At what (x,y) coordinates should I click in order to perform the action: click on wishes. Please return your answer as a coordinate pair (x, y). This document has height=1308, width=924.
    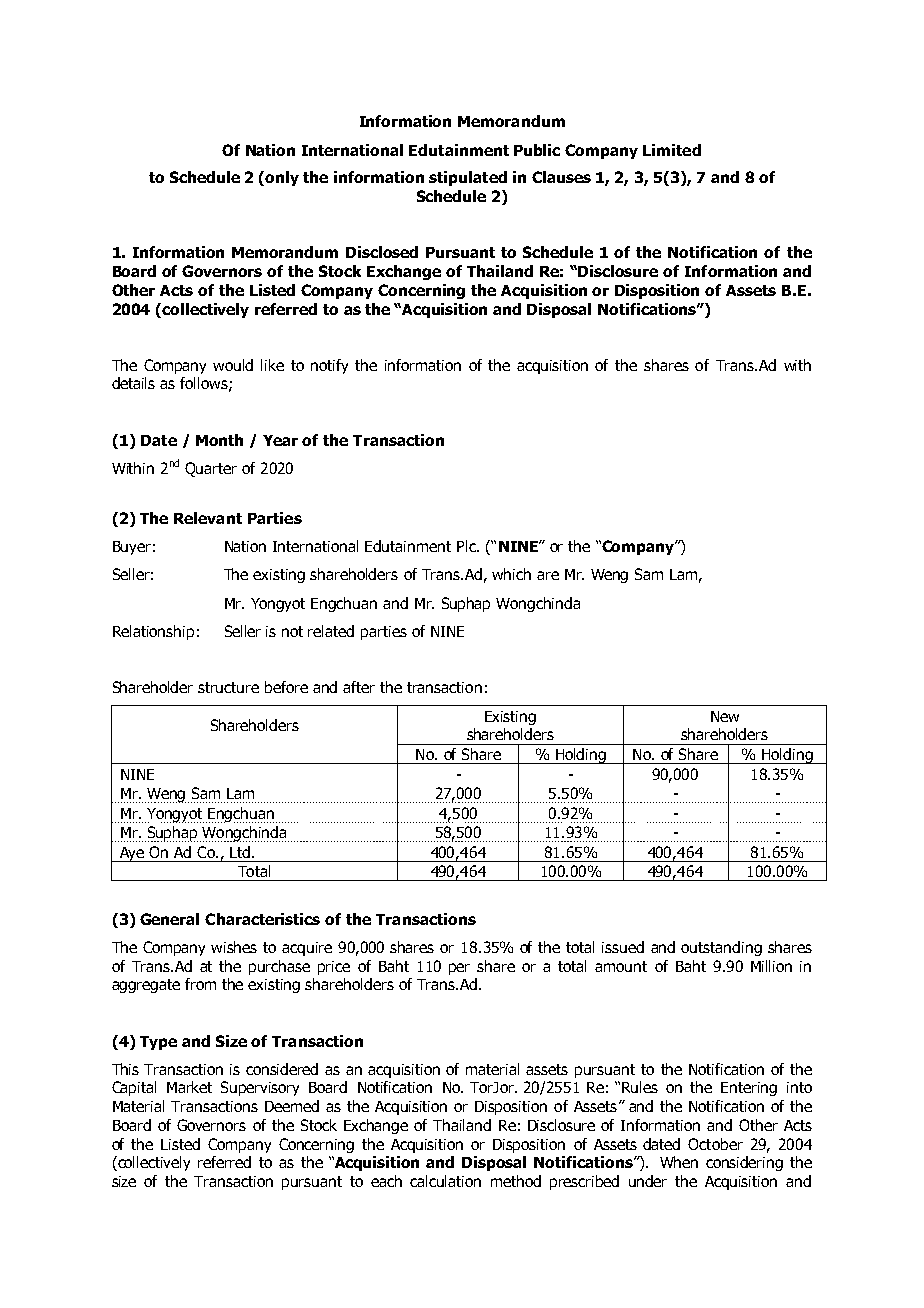
    Looking at the image, I should click on (234, 947).
